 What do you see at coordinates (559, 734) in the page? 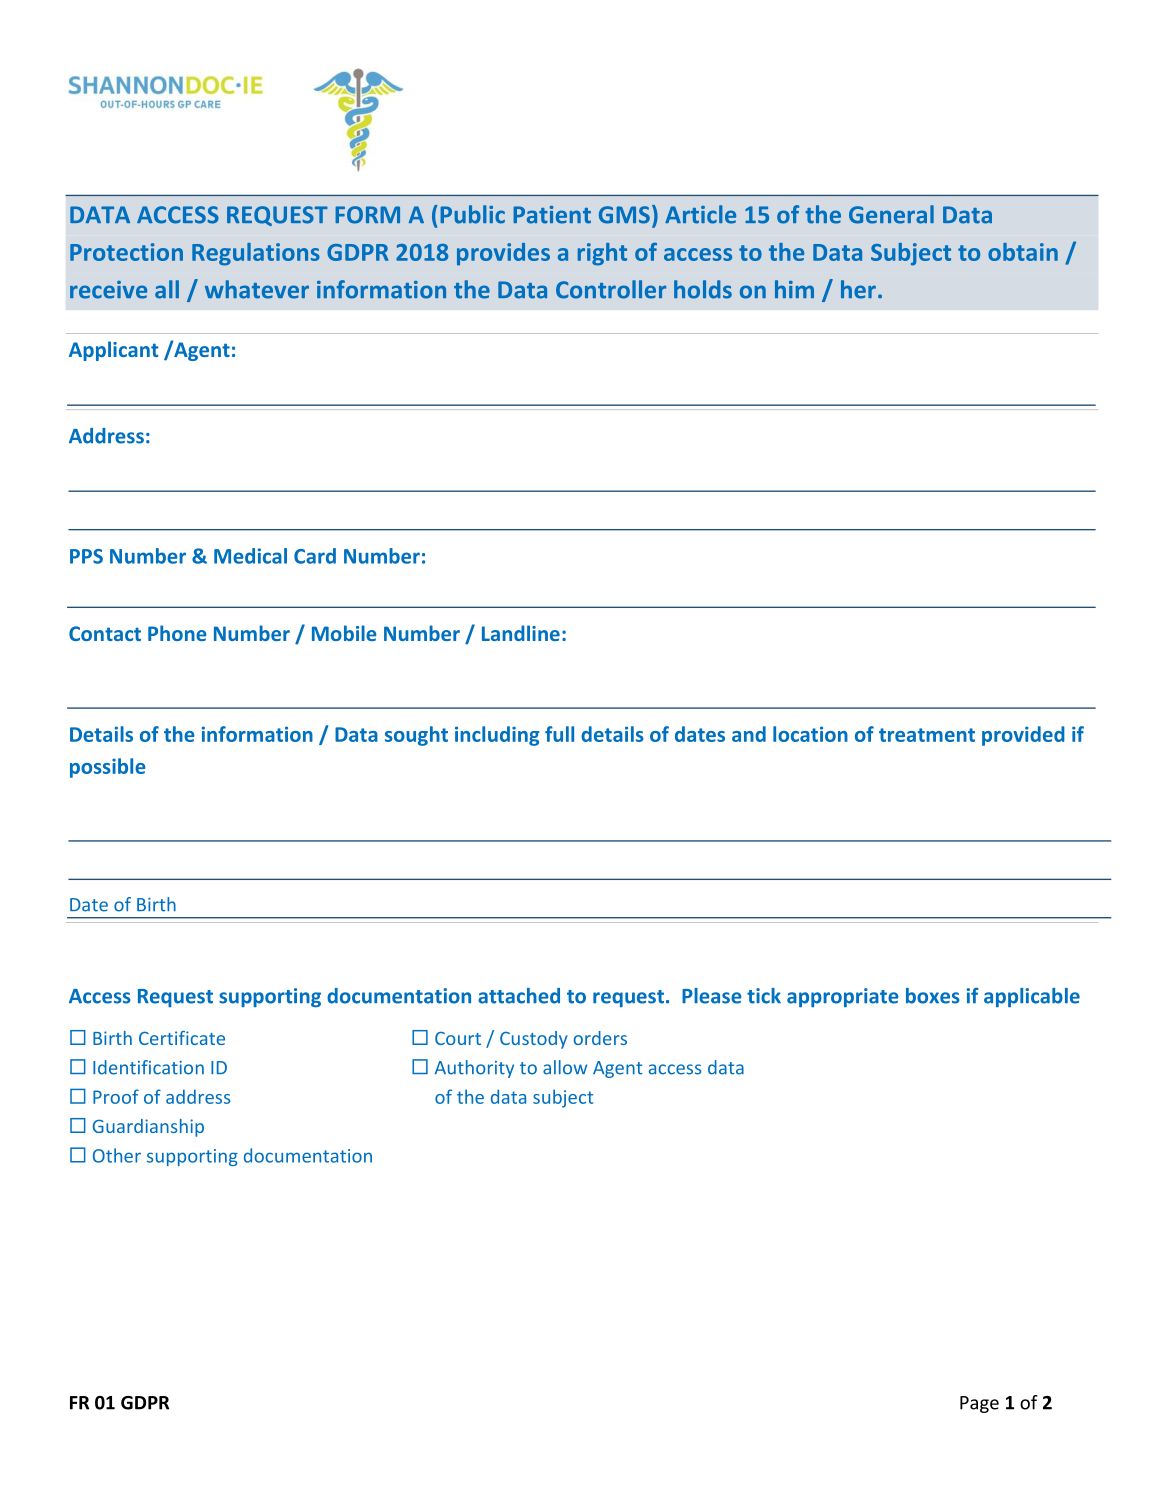
I see `full` at bounding box center [559, 734].
